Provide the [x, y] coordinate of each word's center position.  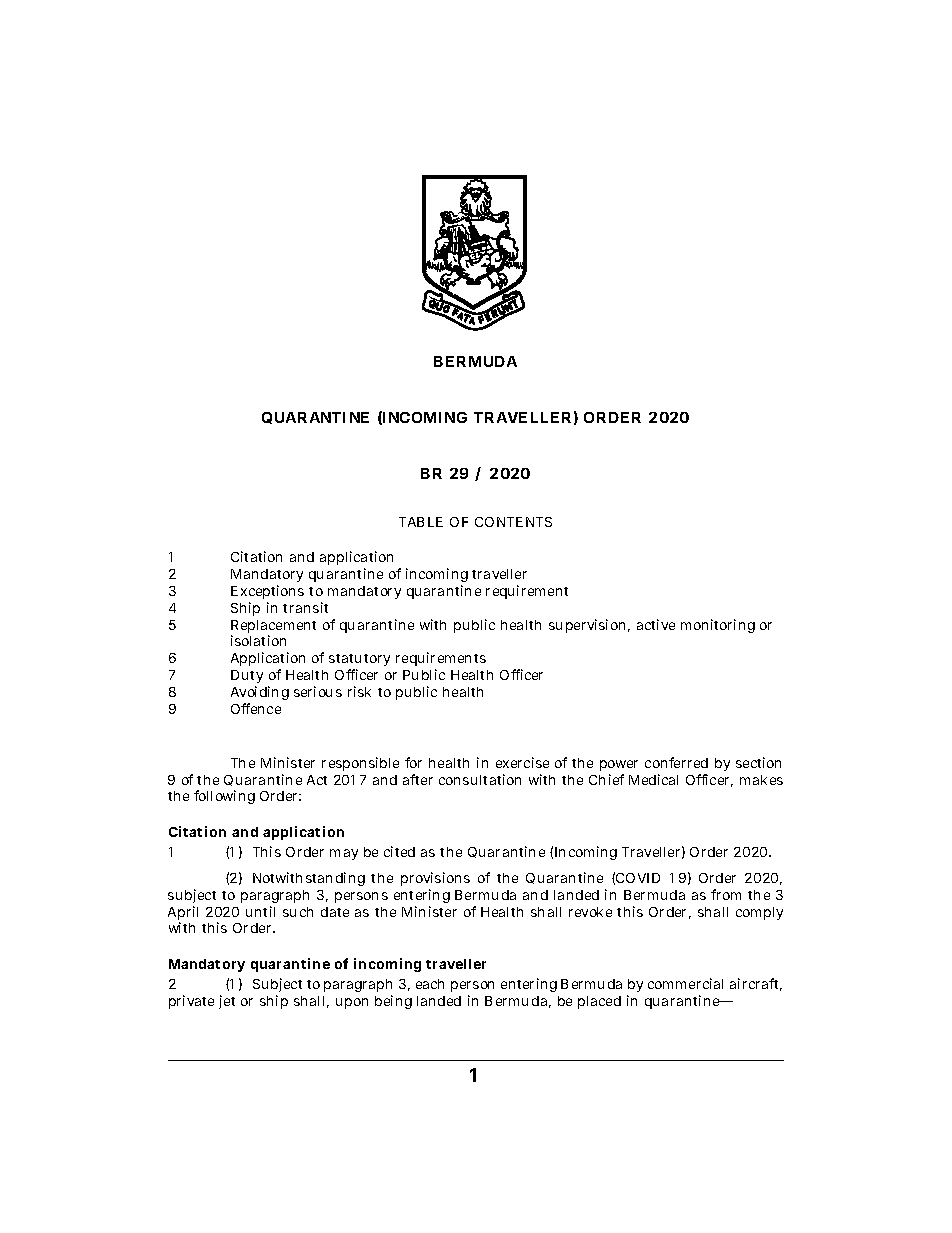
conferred [676, 762]
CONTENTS [513, 522]
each [430, 984]
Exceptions [267, 592]
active [656, 624]
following [224, 797]
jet [227, 1002]
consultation [480, 779]
